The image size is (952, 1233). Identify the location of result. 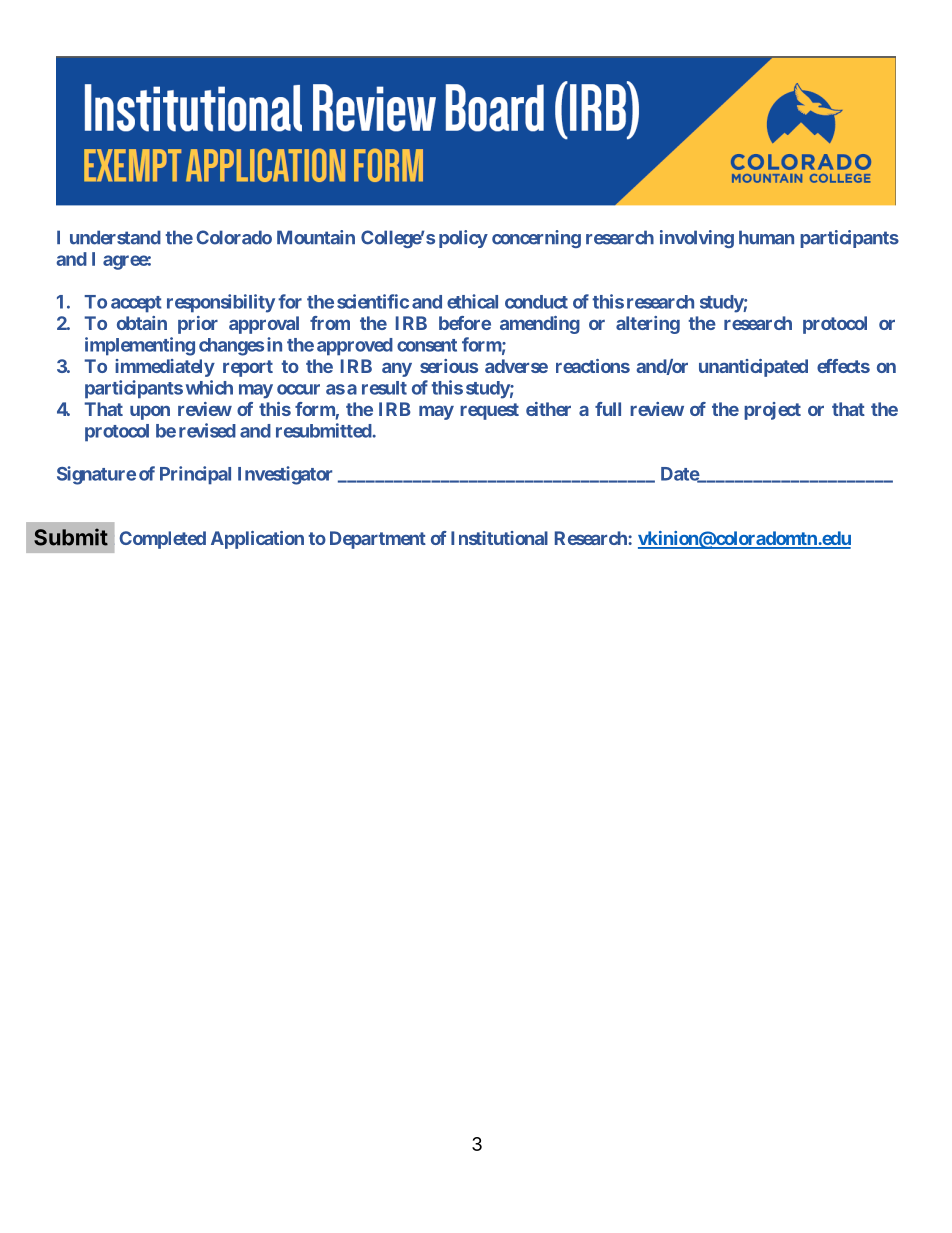
(384, 388).
